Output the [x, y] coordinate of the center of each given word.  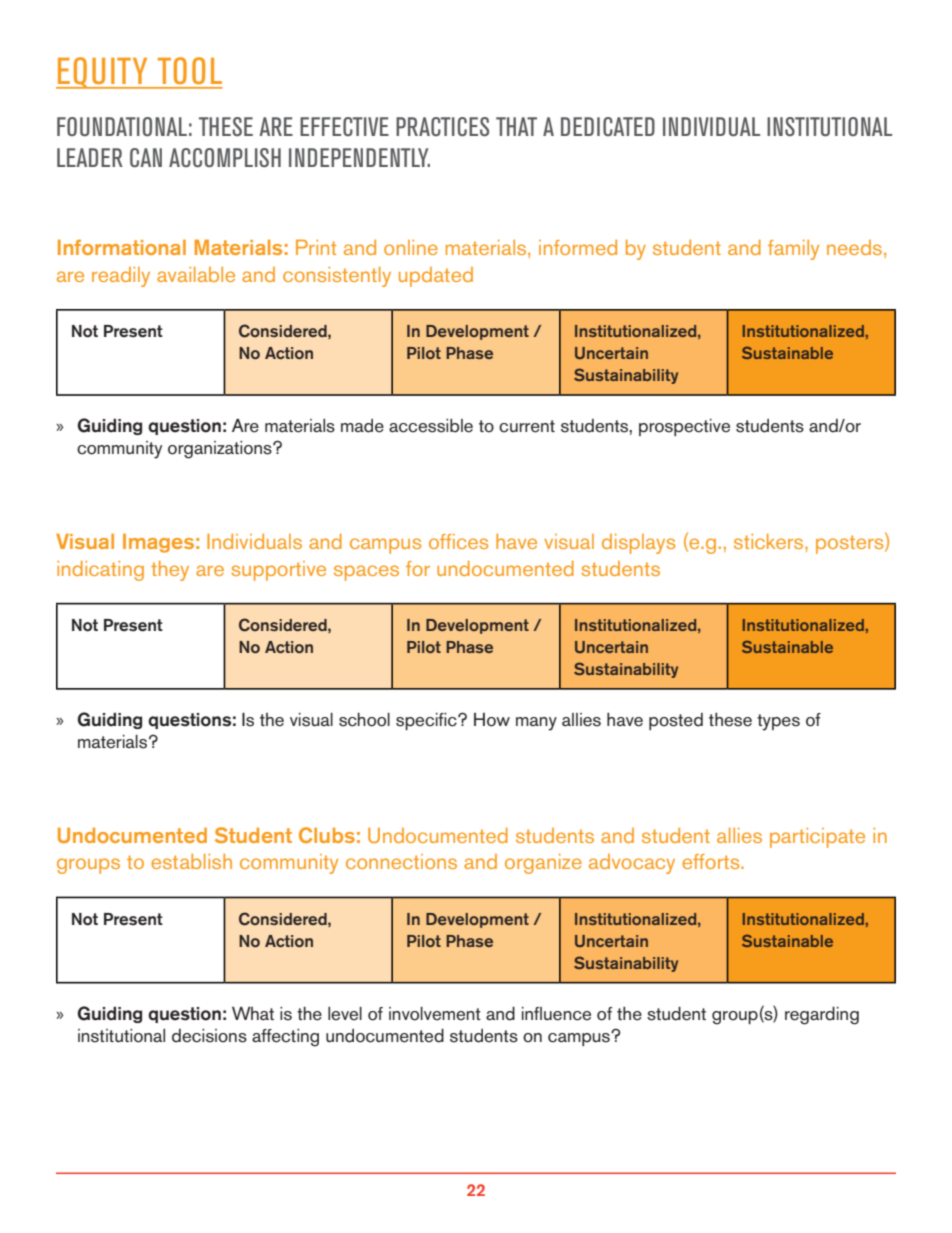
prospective [684, 427]
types [778, 722]
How [492, 720]
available [196, 274]
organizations [221, 450]
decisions [209, 1036]
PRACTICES [442, 126]
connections [401, 861]
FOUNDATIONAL [122, 126]
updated [436, 277]
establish [191, 861]
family [793, 250]
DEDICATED [608, 126]
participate [817, 838]
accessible [431, 426]
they [170, 571]
